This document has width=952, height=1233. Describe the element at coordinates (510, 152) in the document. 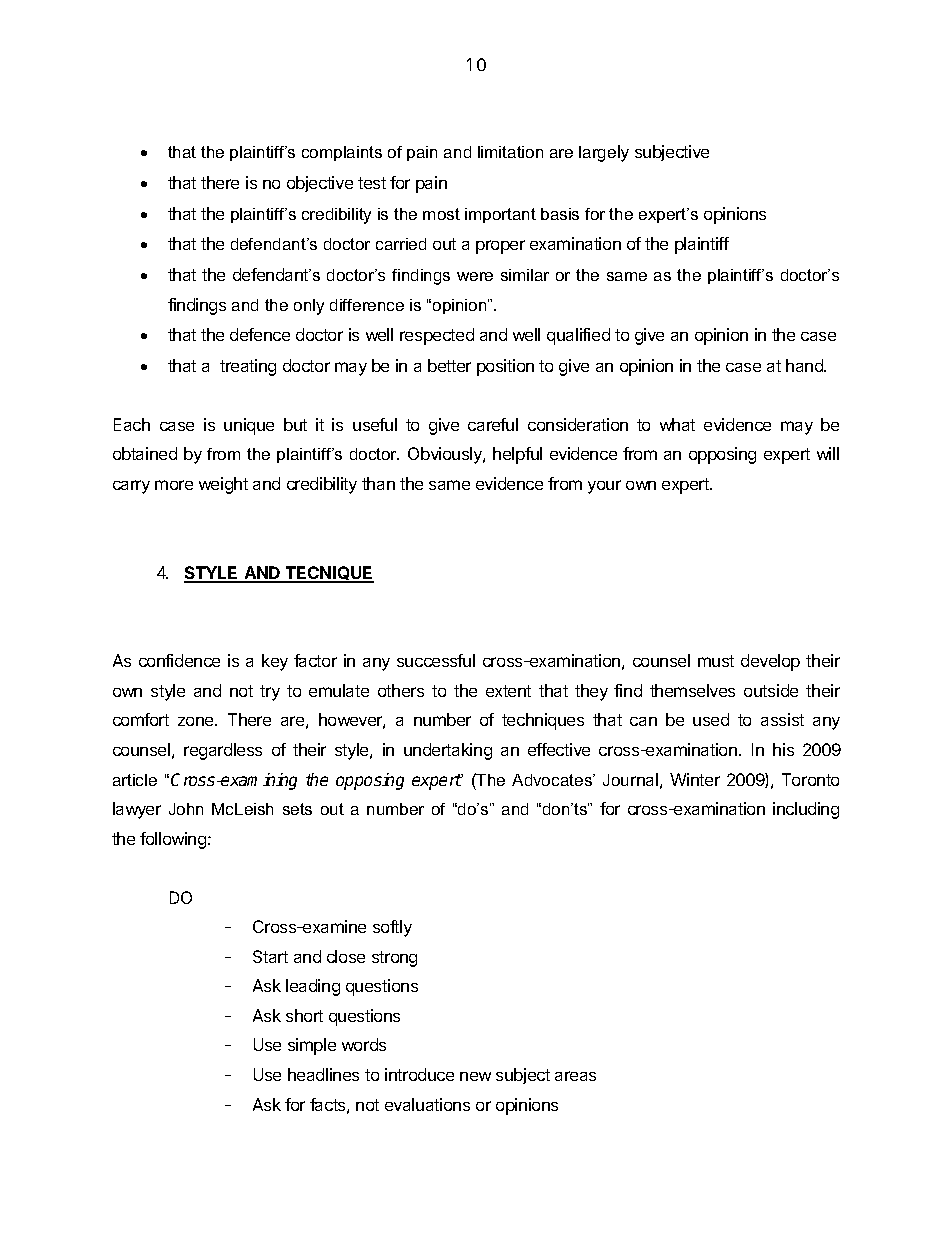

I see `limitation` at that location.
